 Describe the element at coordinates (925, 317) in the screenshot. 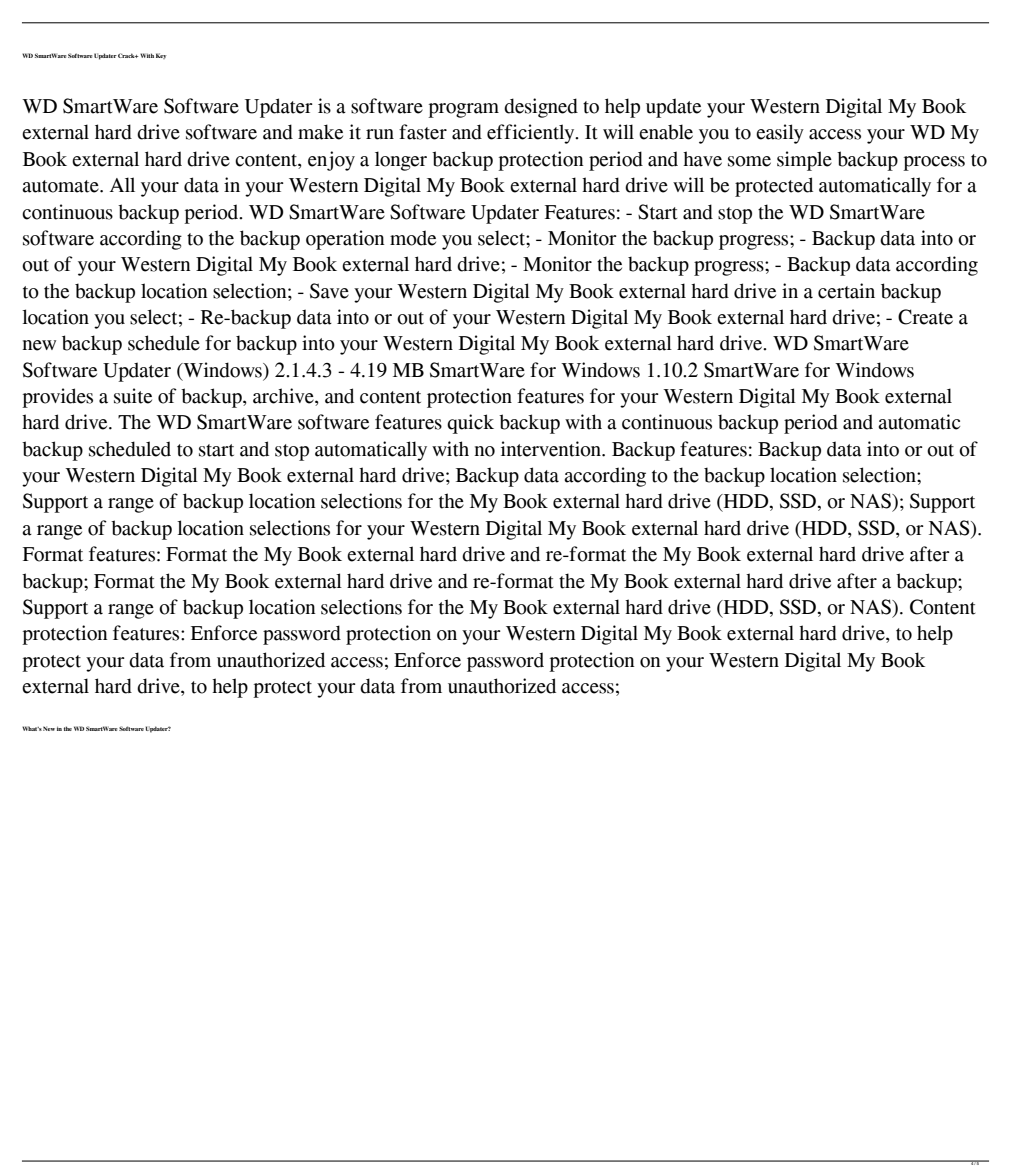

I see `Create` at that location.
